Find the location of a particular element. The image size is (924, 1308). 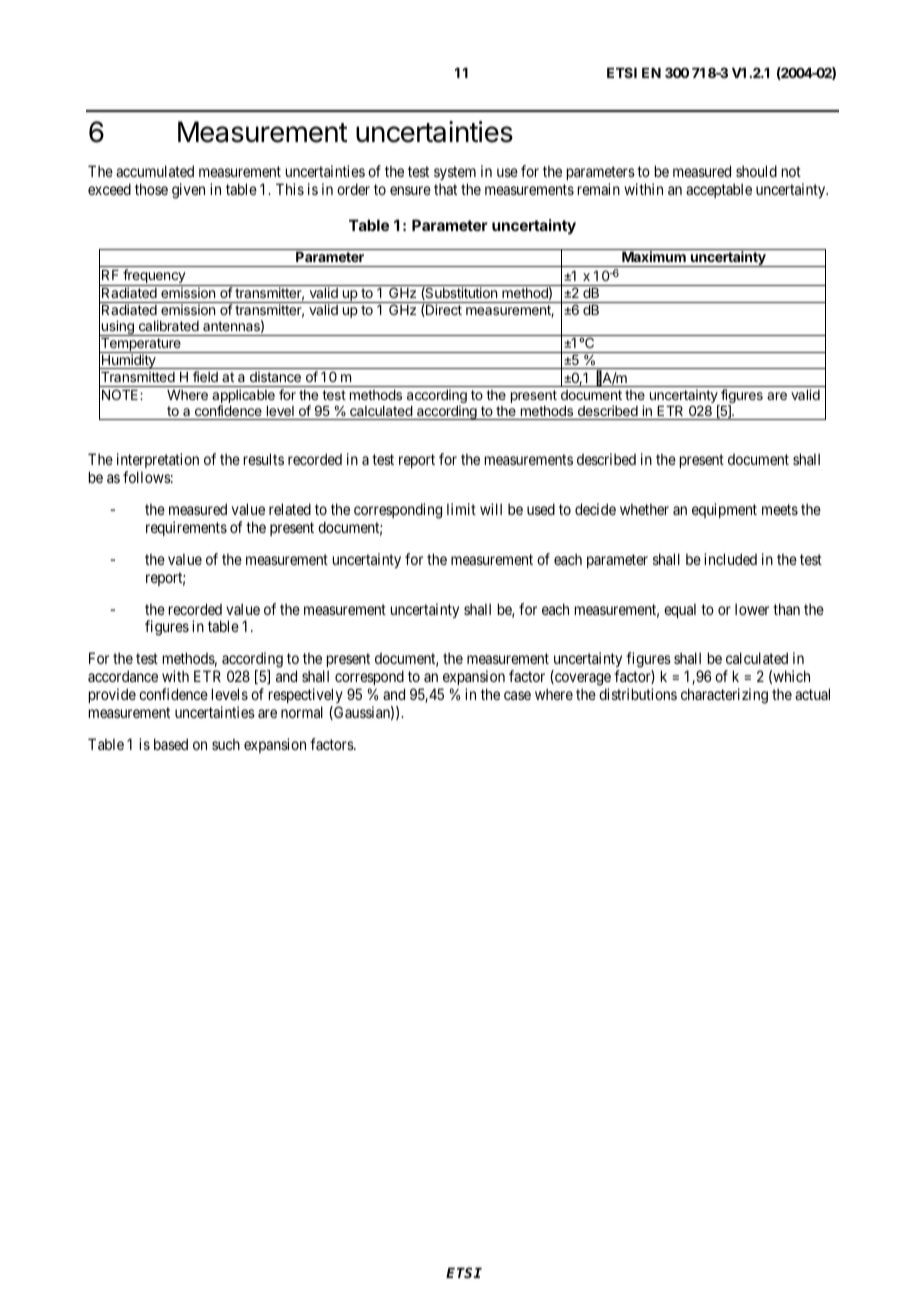

whether is located at coordinates (644, 509).
